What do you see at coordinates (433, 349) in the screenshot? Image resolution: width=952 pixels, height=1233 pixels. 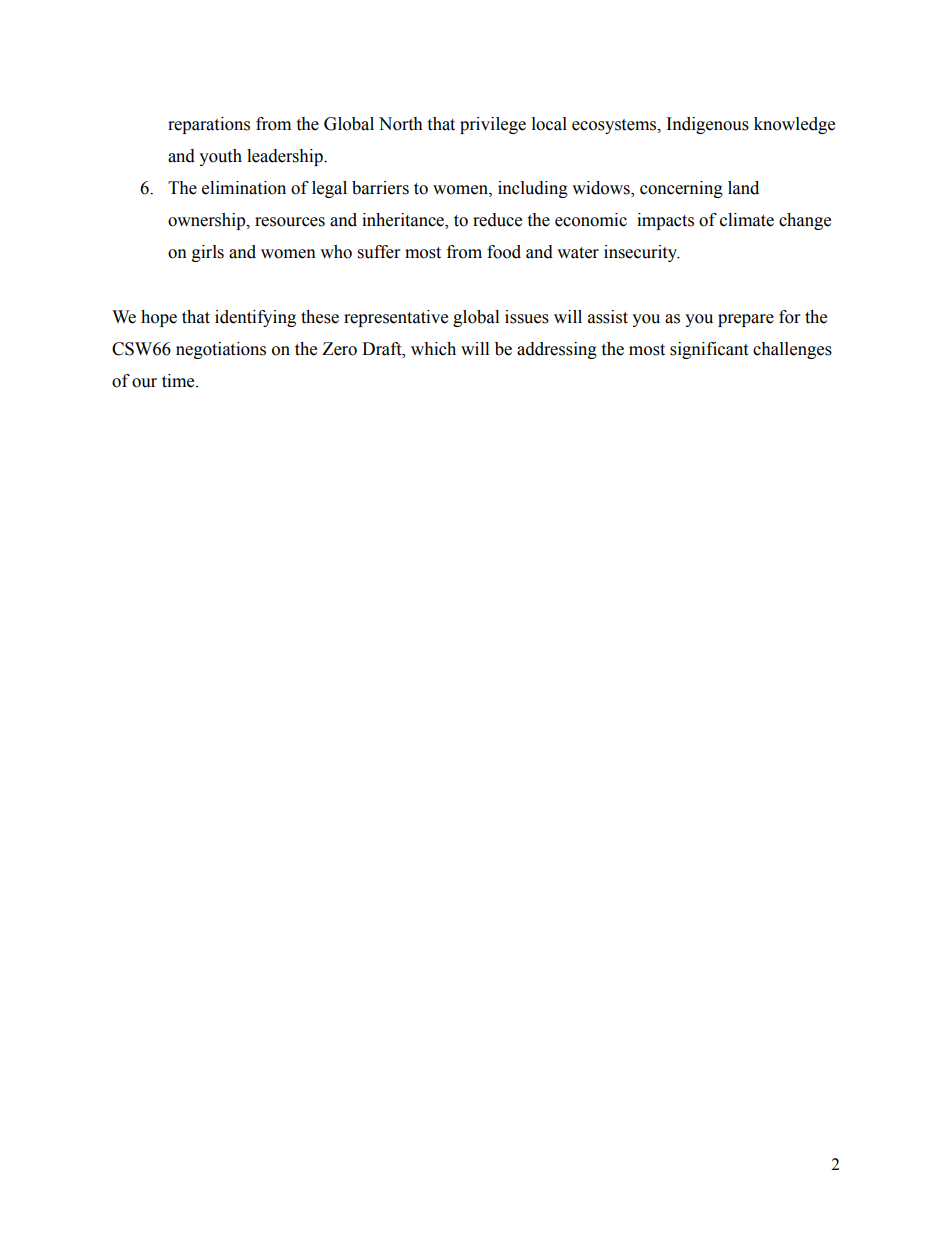 I see `which` at bounding box center [433, 349].
